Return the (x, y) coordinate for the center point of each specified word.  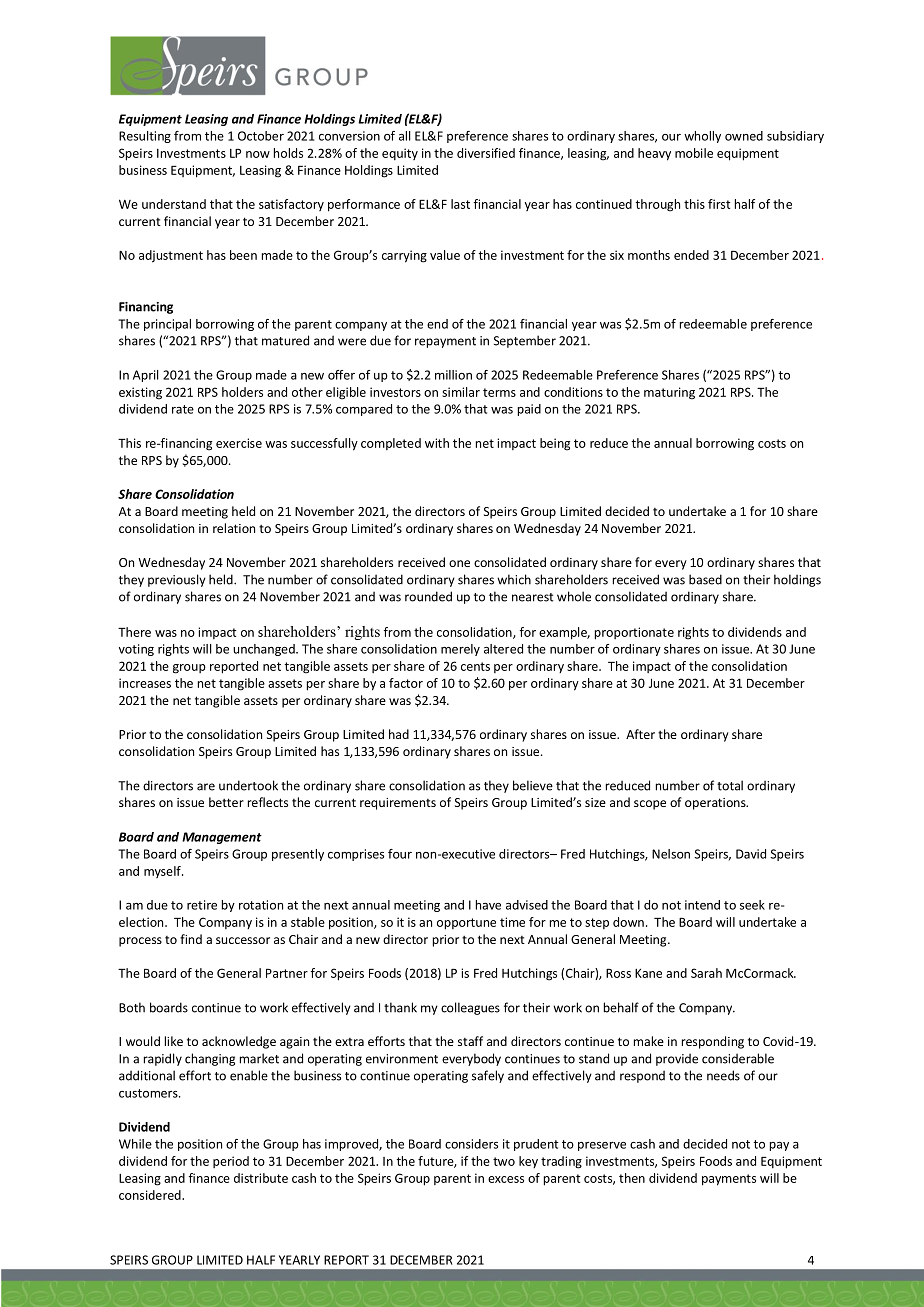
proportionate (634, 633)
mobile (694, 153)
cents (475, 666)
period (231, 1162)
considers (471, 1144)
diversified (486, 153)
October (261, 136)
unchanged (265, 650)
